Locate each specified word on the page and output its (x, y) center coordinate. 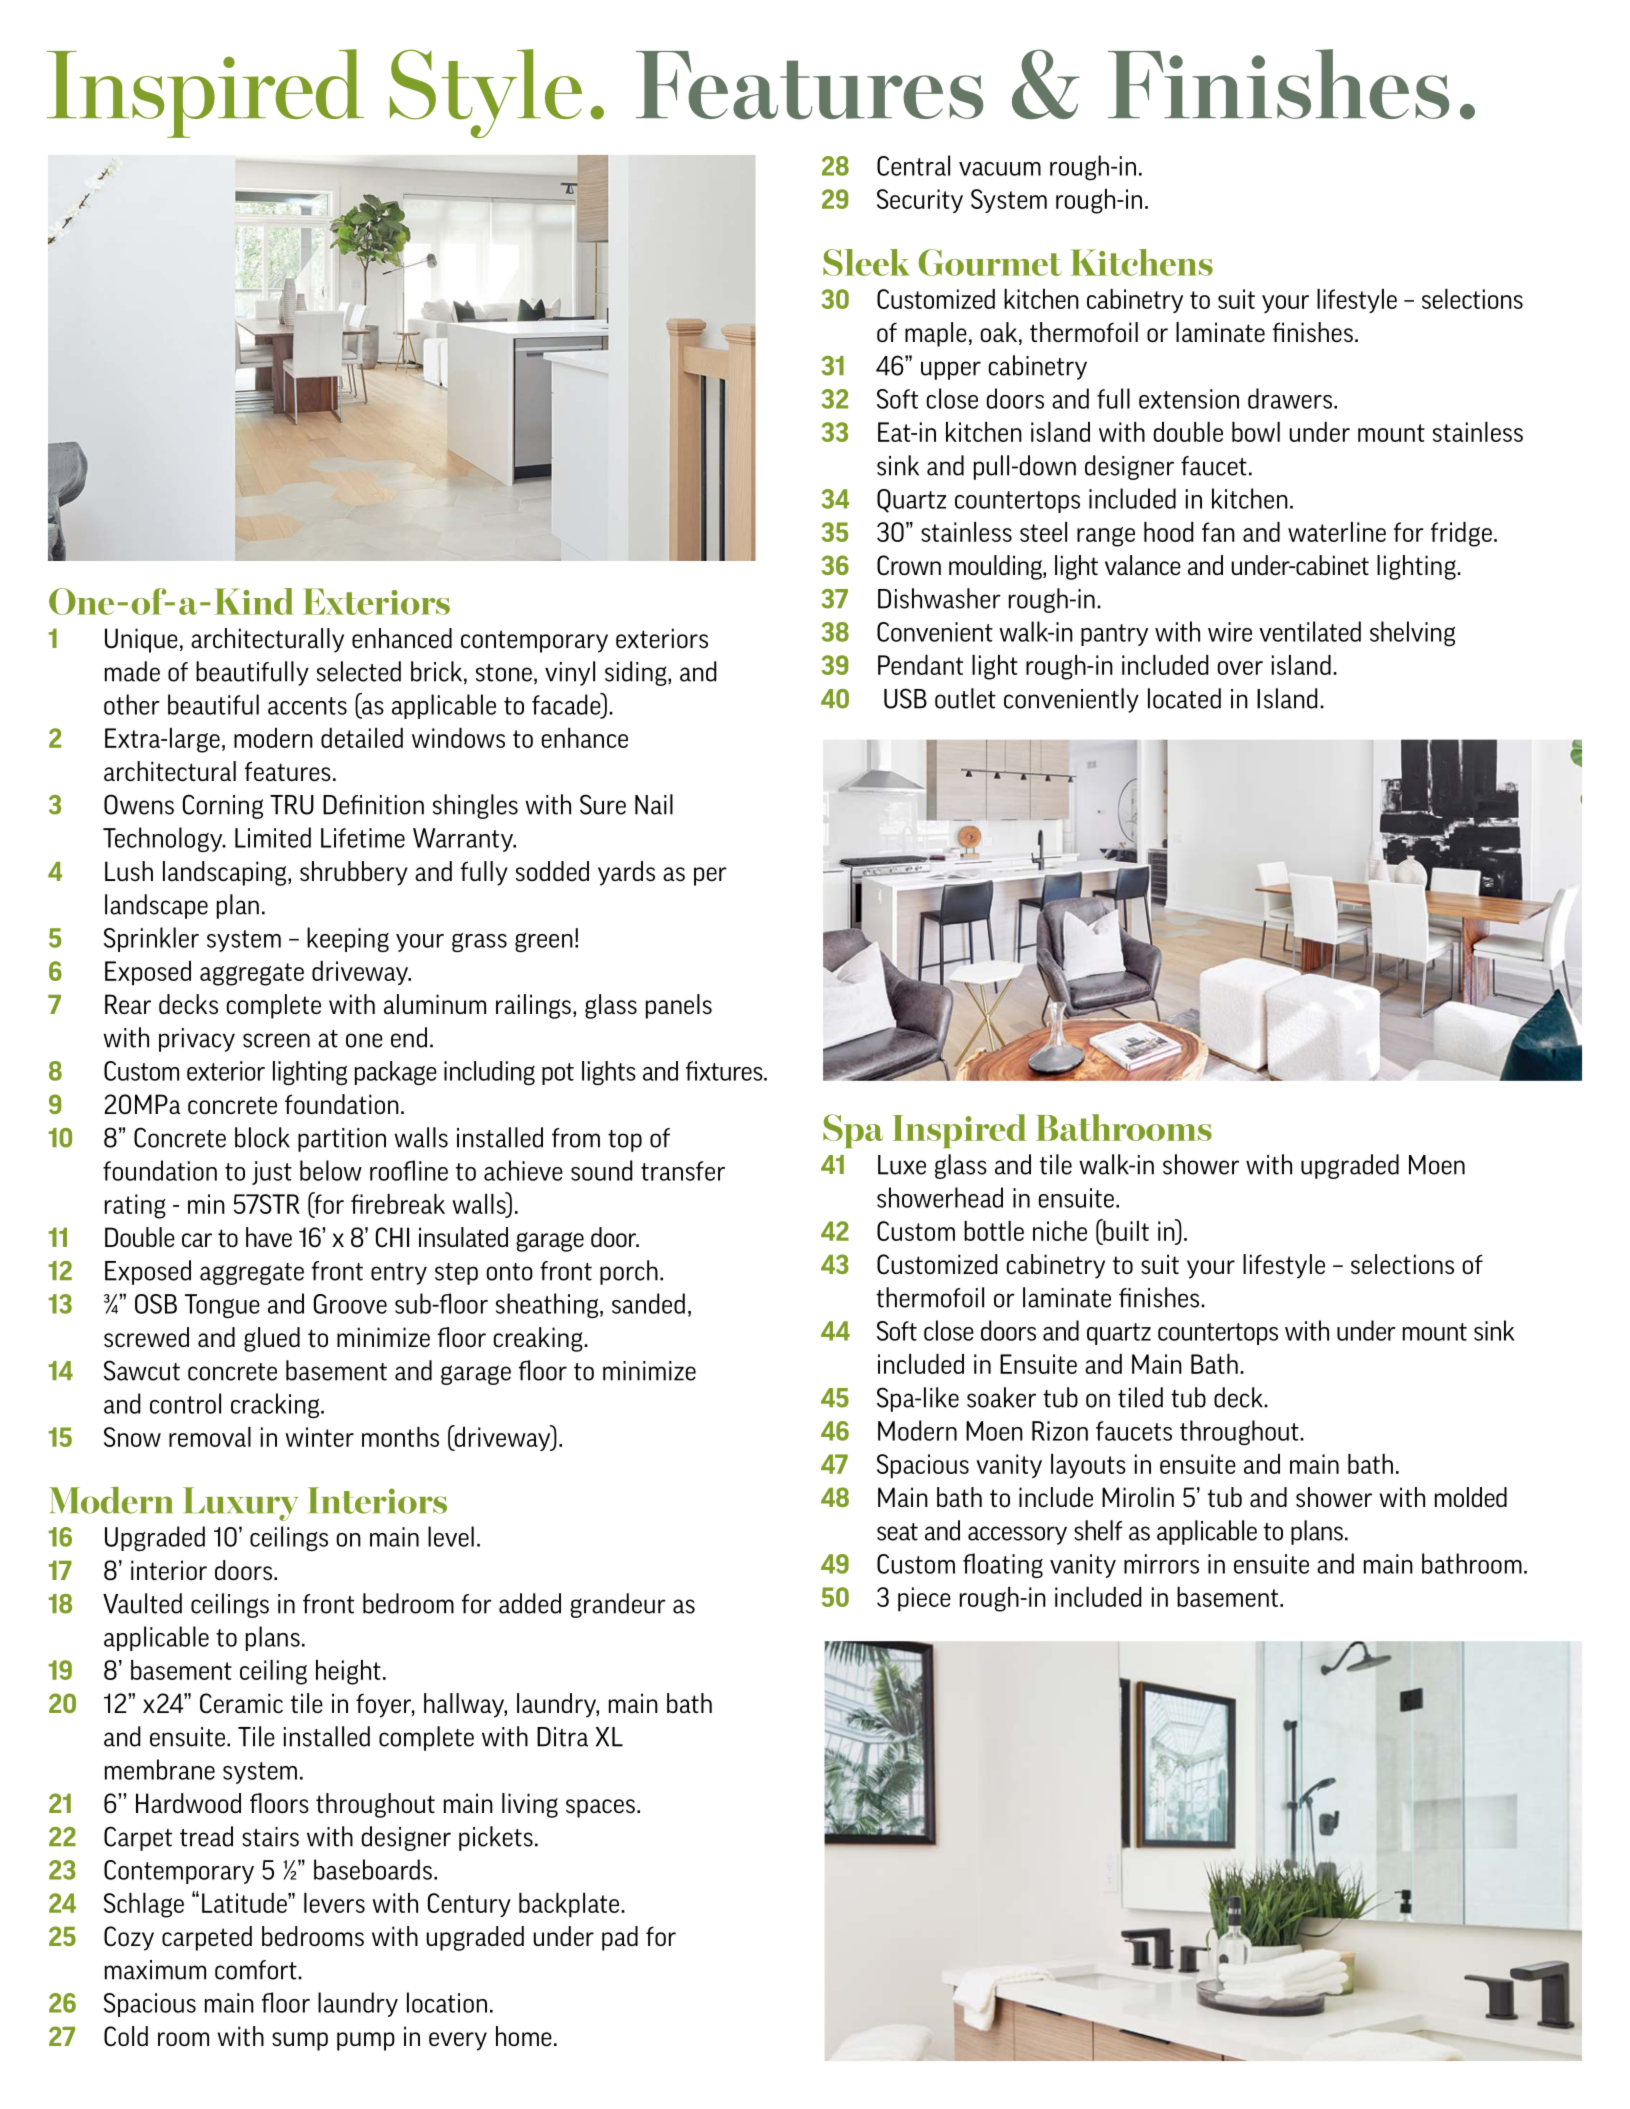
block (262, 1137)
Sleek (866, 262)
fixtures (725, 1071)
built (1125, 1230)
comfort (257, 1970)
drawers (1290, 398)
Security (920, 201)
